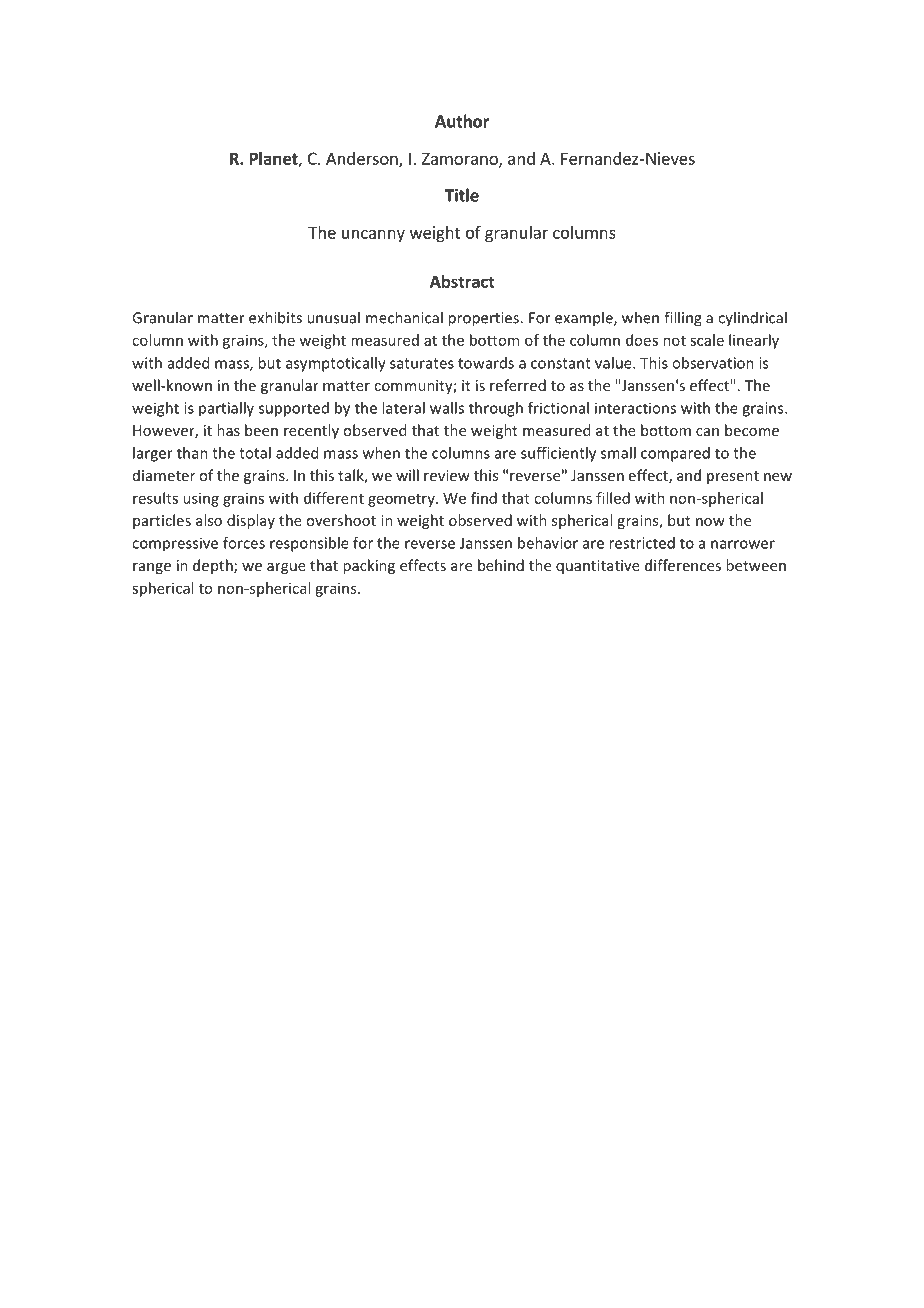  I want to click on exhibits, so click(275, 317).
